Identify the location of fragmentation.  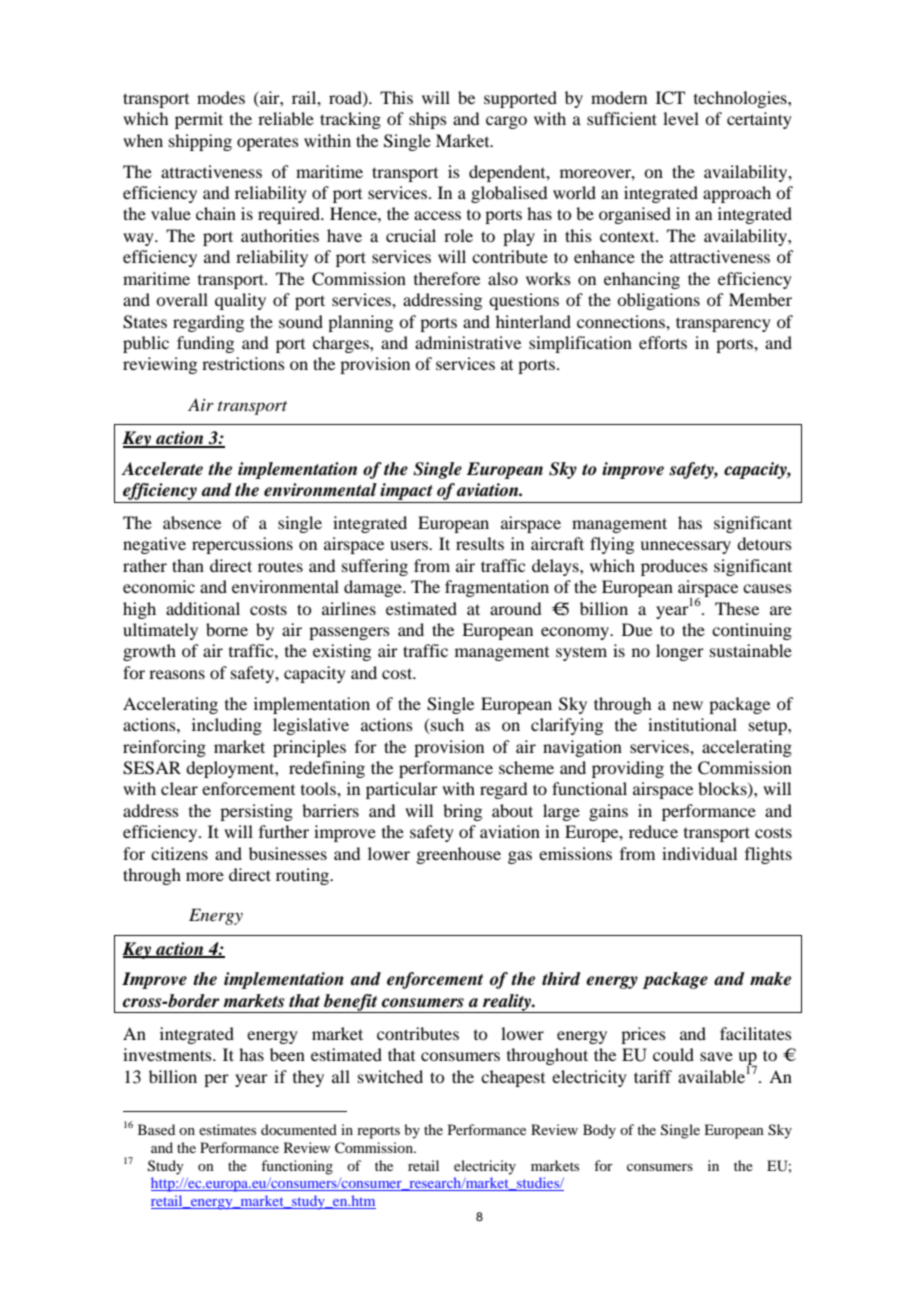
(497, 588).
